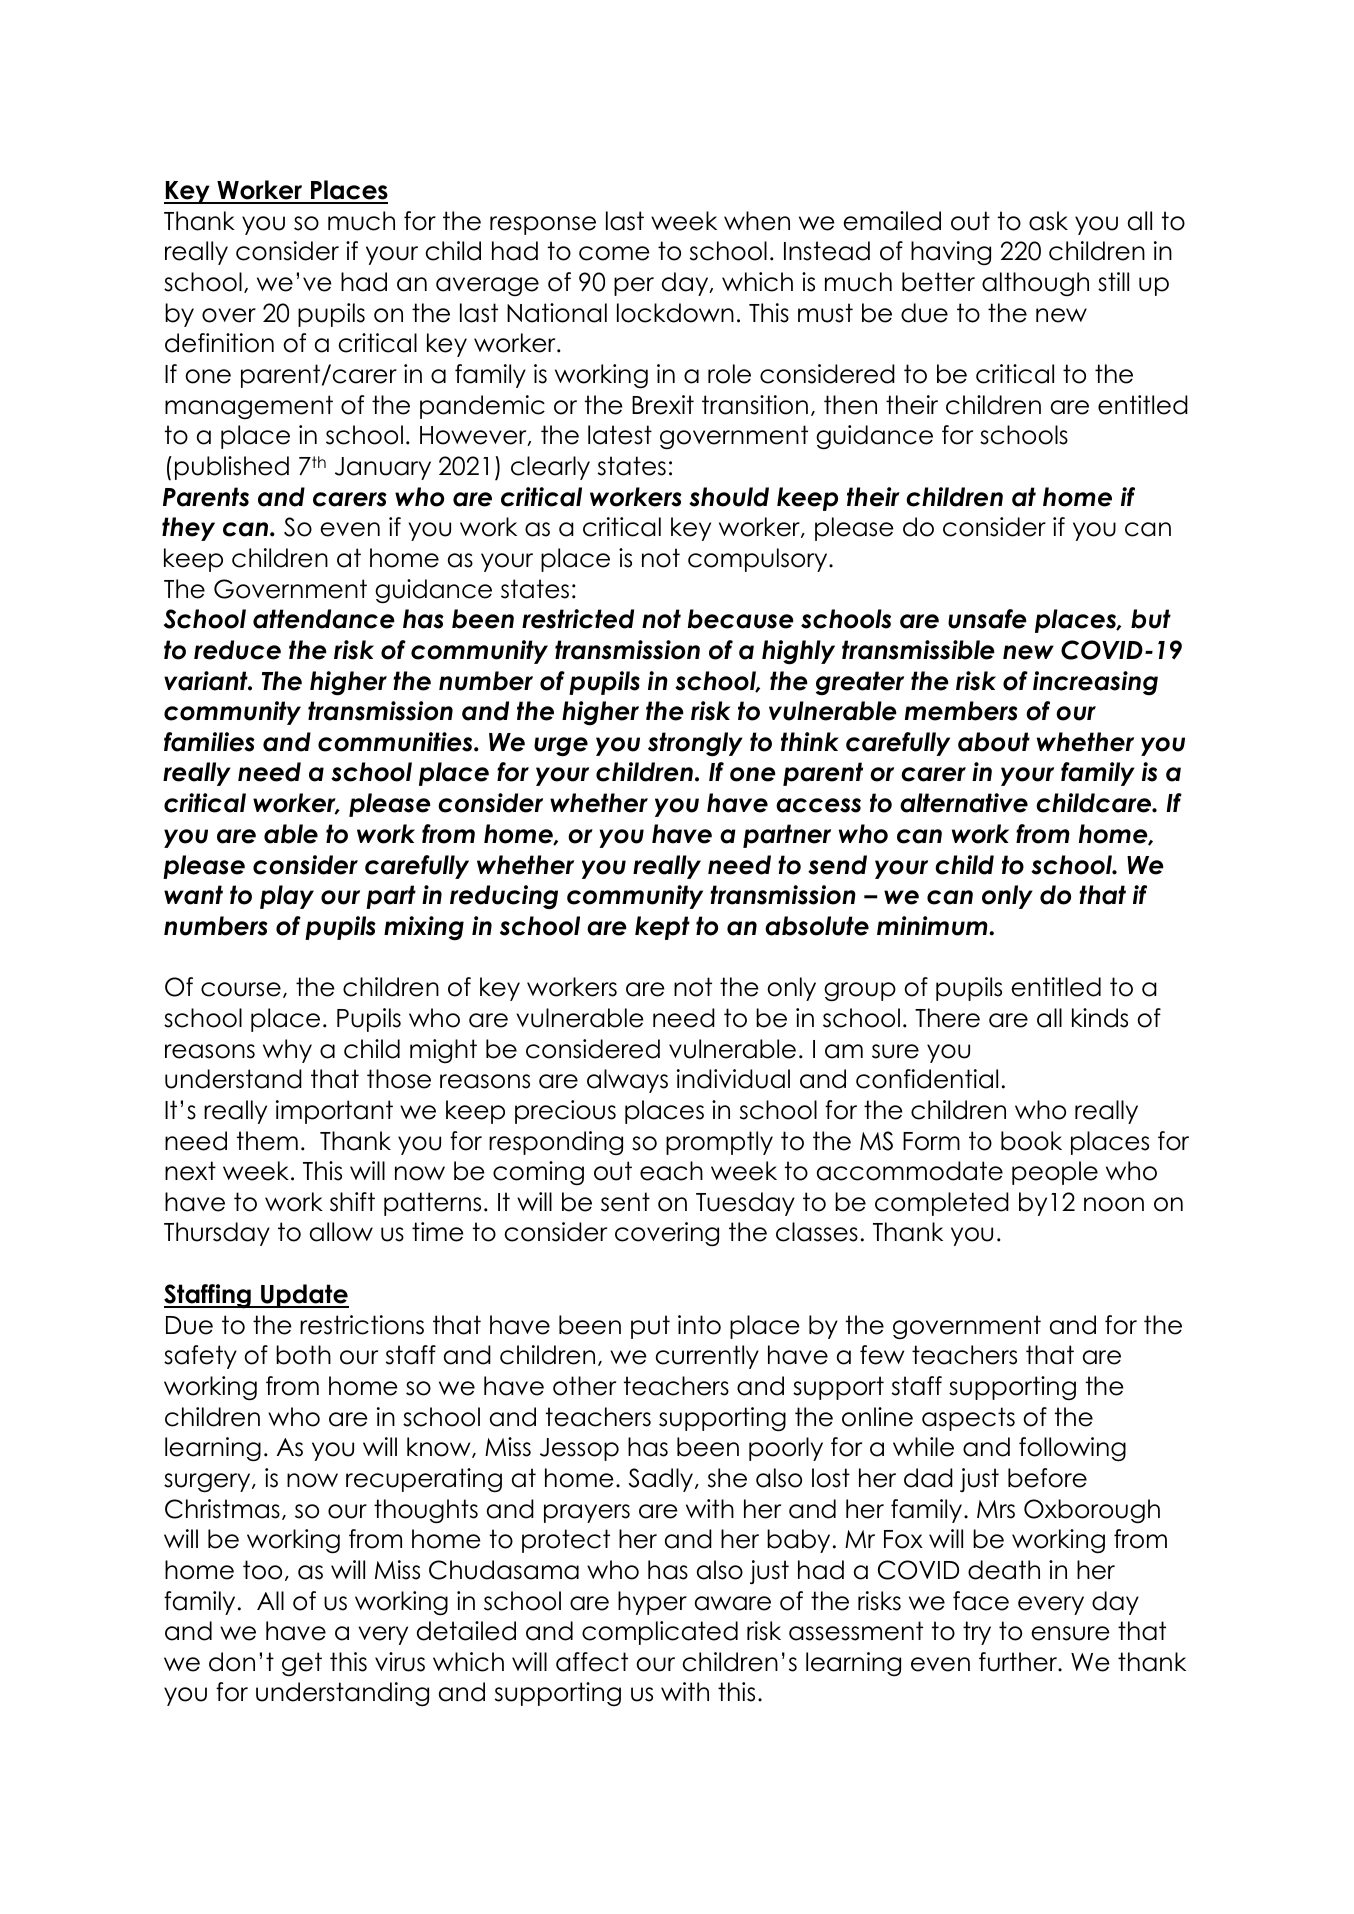 The width and height of the document is (1354, 1914). Describe the element at coordinates (287, 897) in the document. I see `play` at that location.
